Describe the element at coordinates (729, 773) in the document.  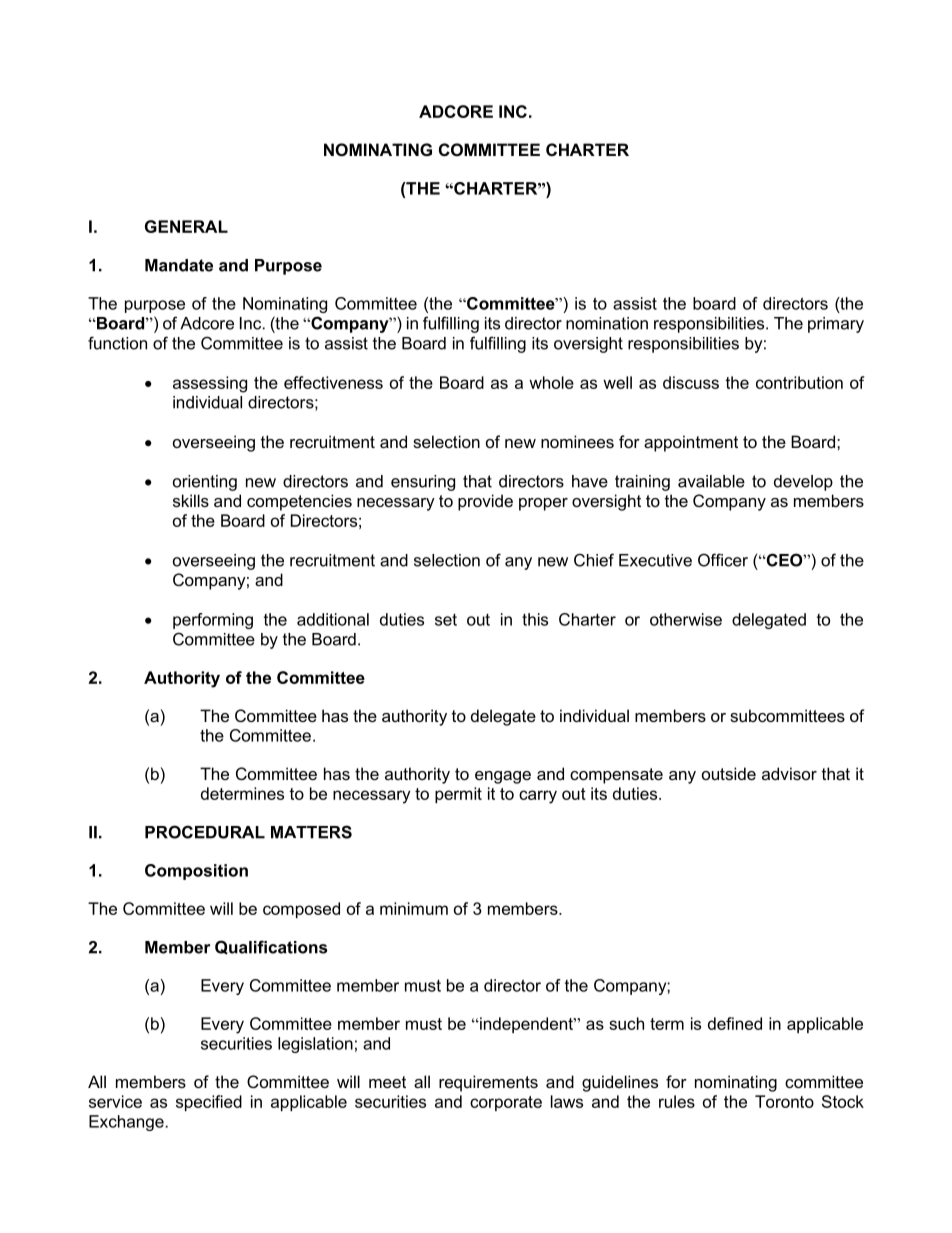
I see `outside` at that location.
